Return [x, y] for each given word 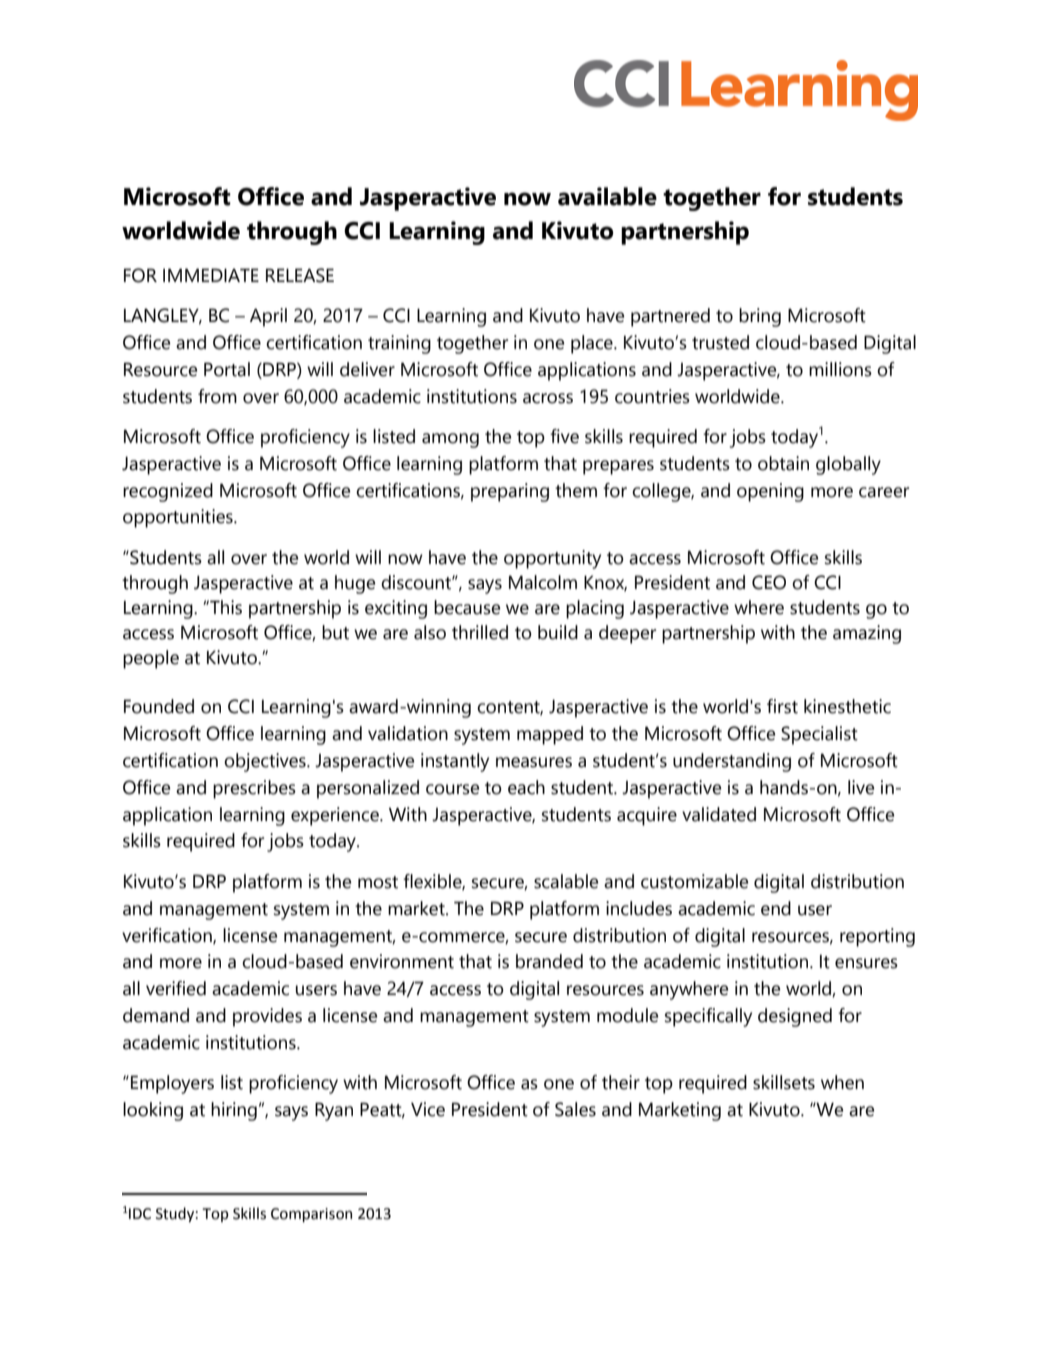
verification [168, 936]
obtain [783, 463]
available [607, 196]
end [776, 908]
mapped [550, 735]
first [782, 706]
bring [760, 317]
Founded [159, 706]
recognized [168, 492]
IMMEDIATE [211, 275]
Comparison [311, 1215]
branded [549, 961]
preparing [510, 492]
